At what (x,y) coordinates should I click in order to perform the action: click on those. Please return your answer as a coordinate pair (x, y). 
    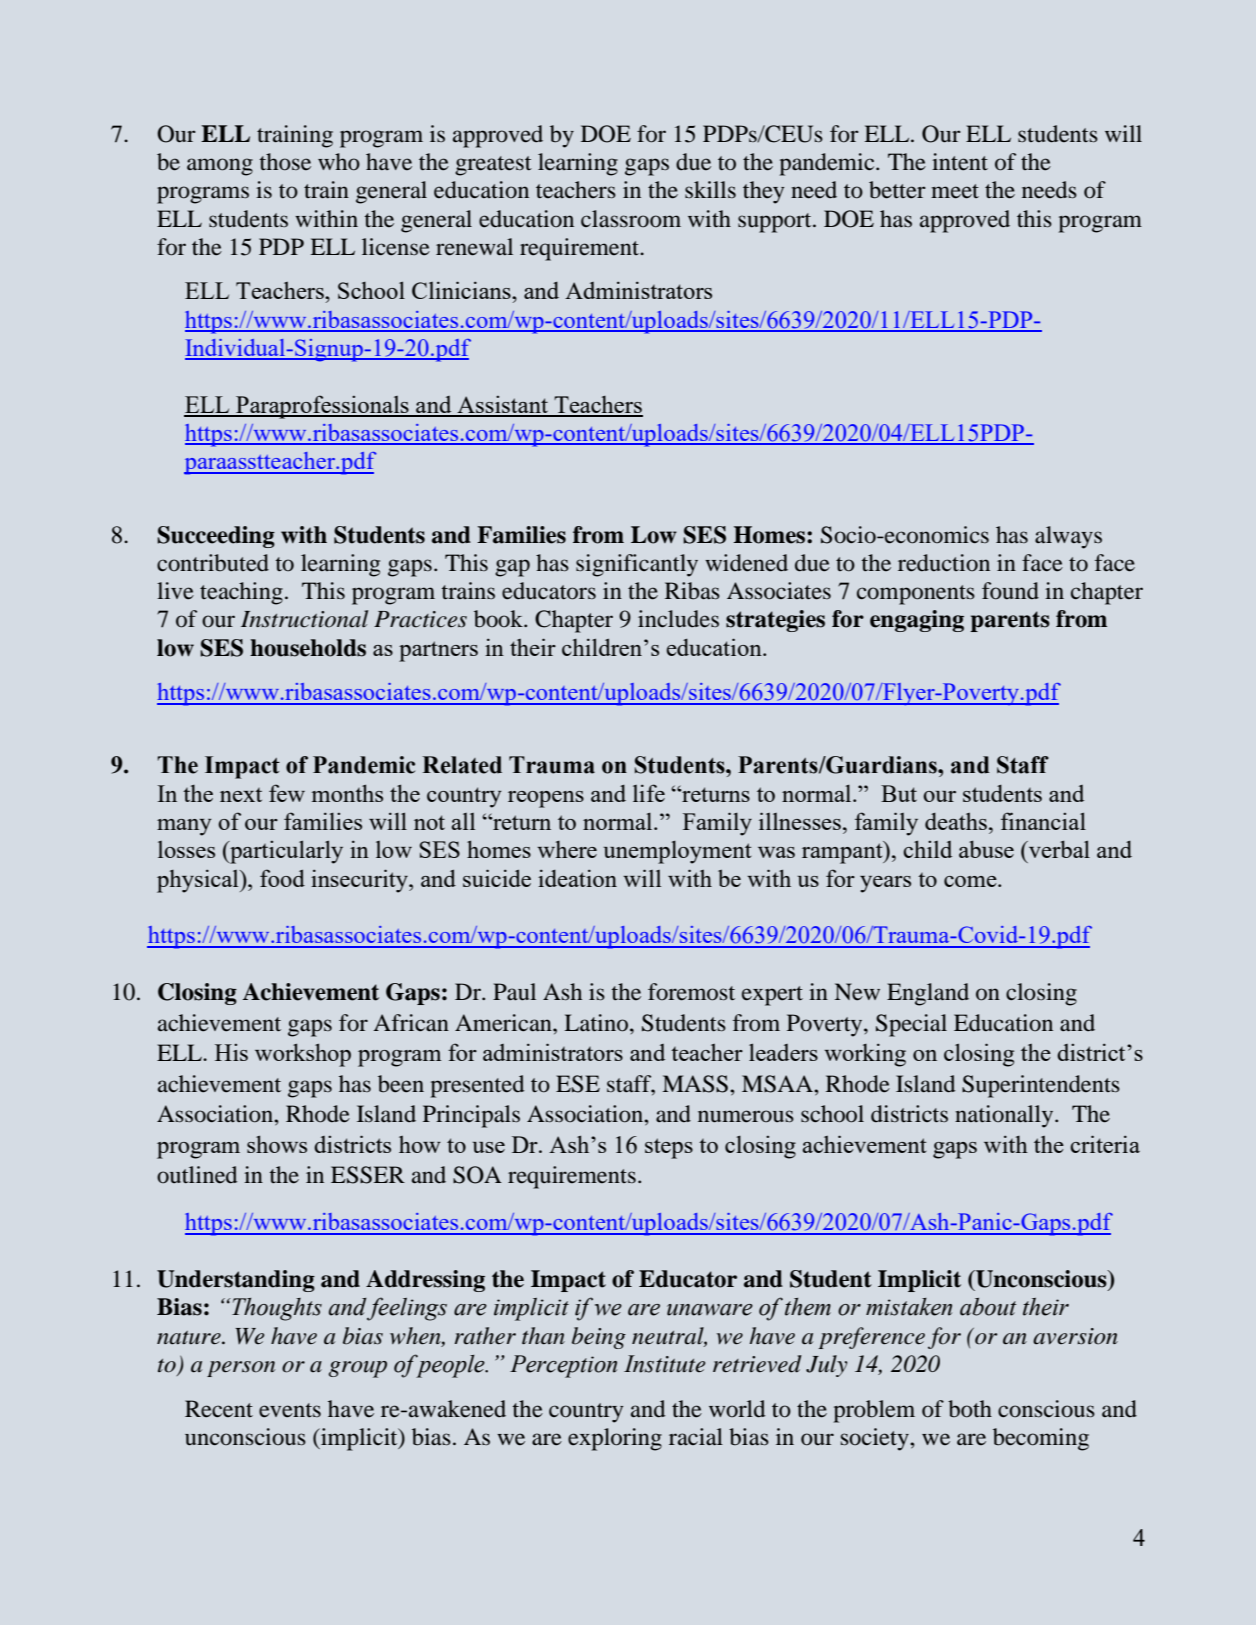
    Looking at the image, I should click on (285, 162).
